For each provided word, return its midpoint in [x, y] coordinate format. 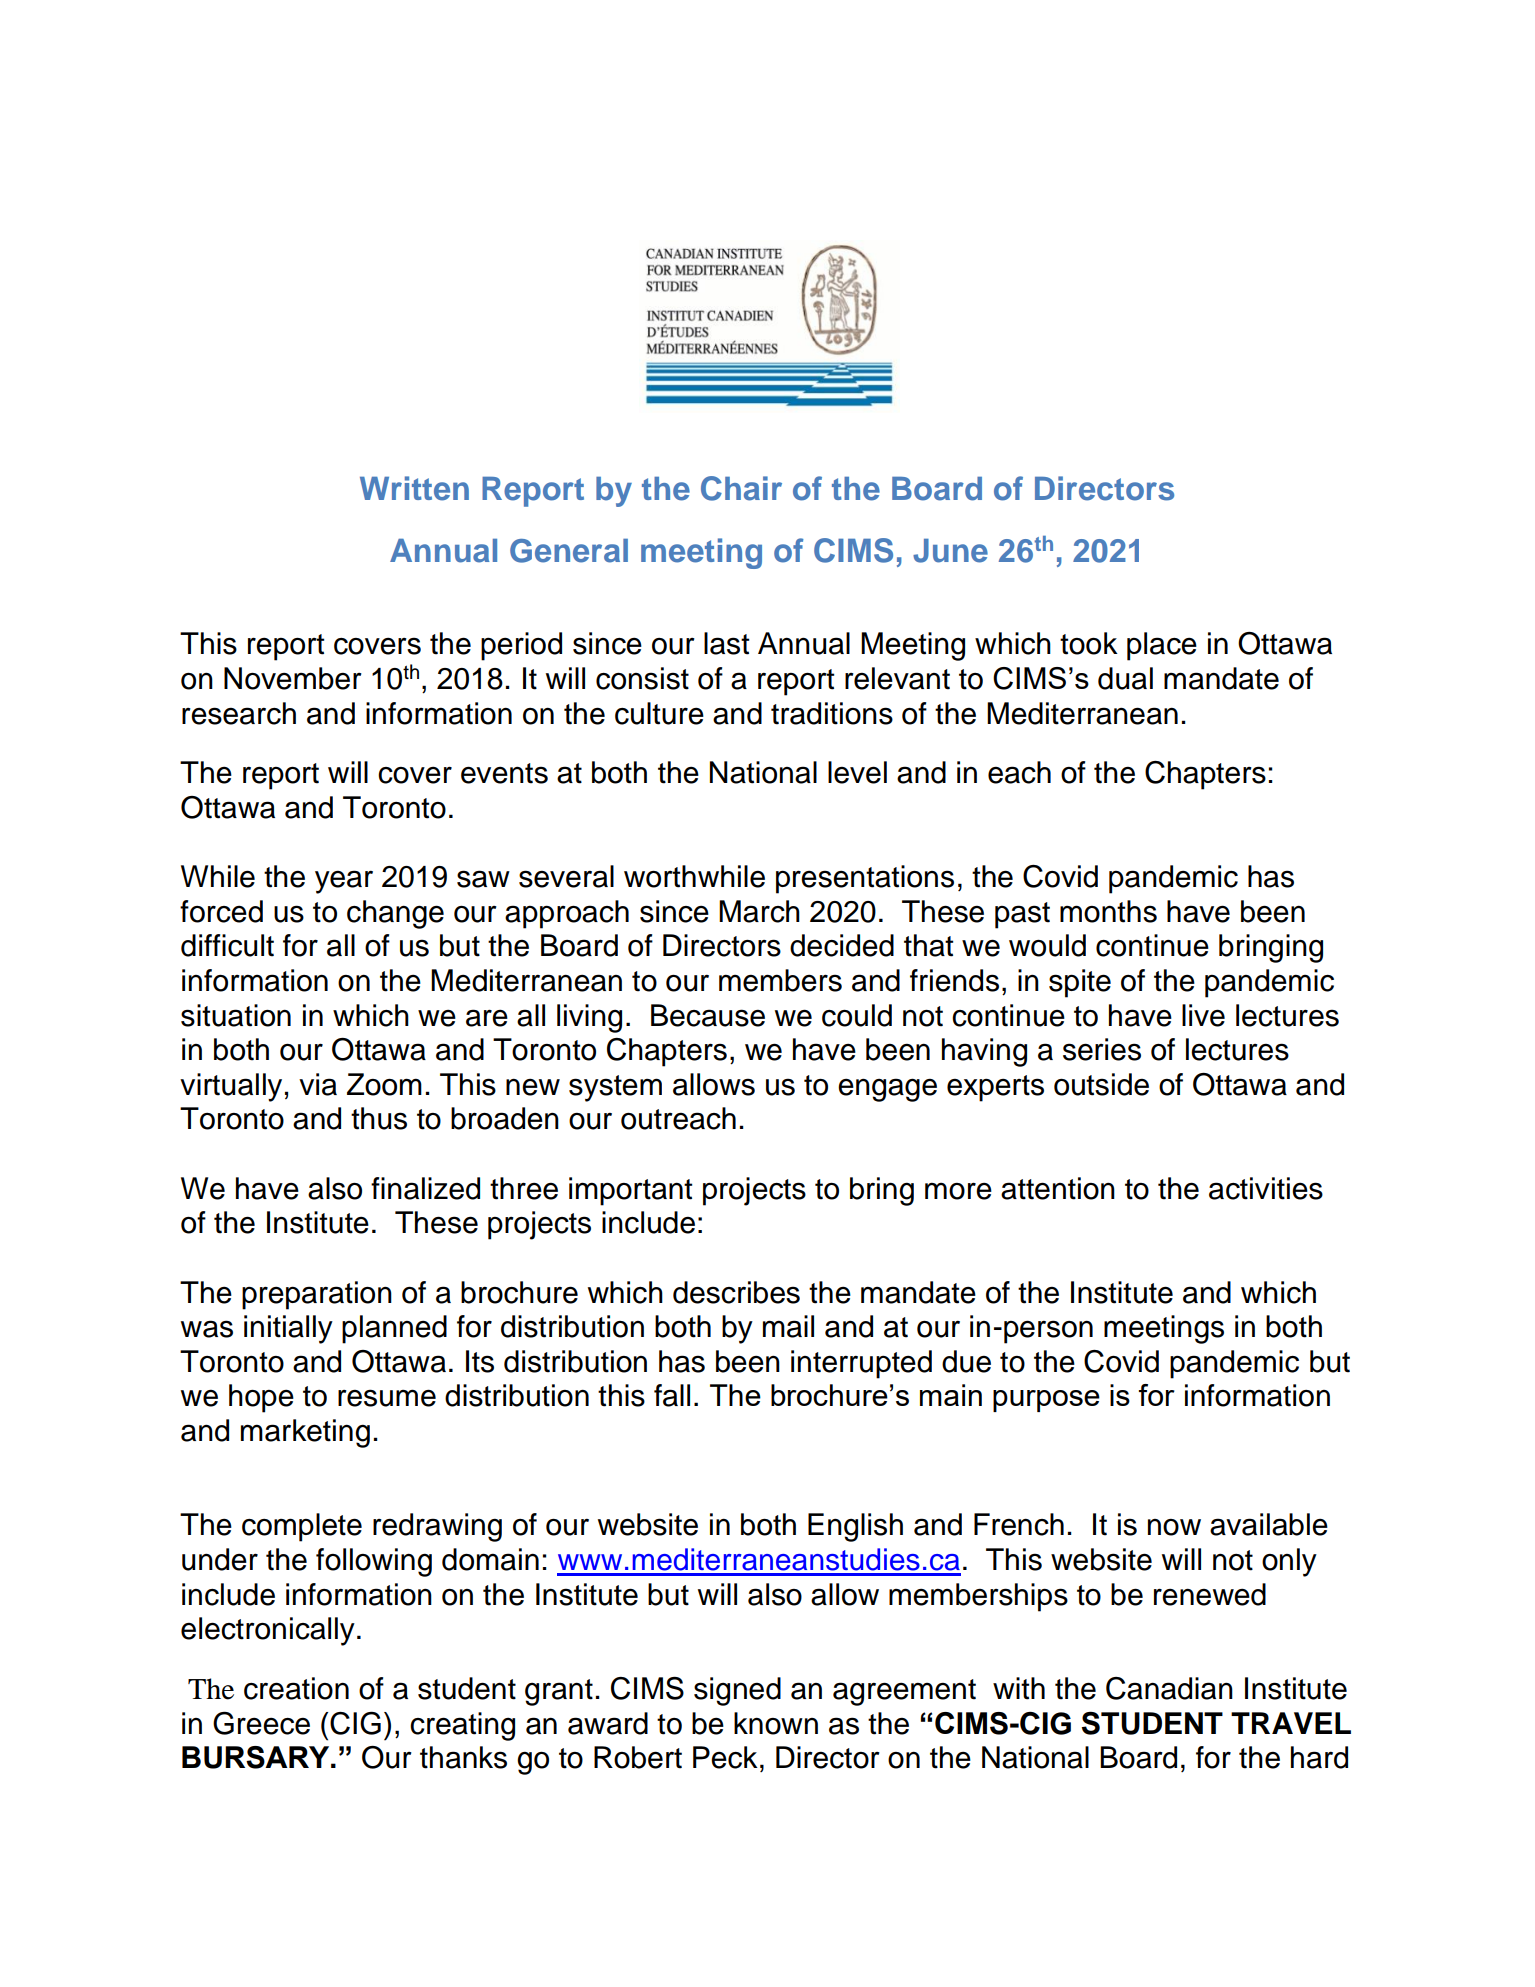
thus [379, 1118]
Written [414, 488]
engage [887, 1090]
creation [296, 1688]
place [1162, 646]
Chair [741, 488]
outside [1101, 1084]
